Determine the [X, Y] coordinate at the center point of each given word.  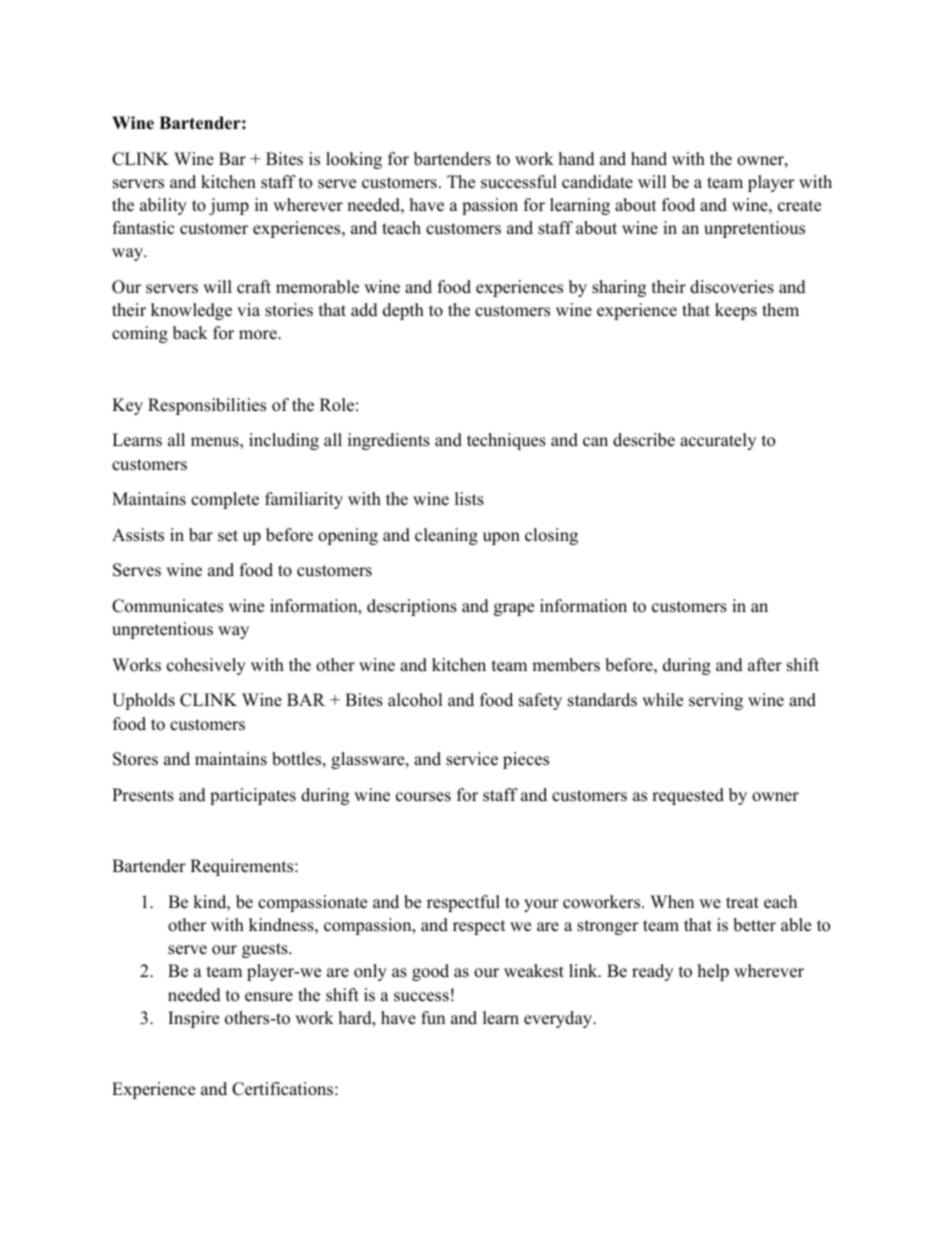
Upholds [143, 701]
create [799, 206]
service [472, 759]
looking [354, 160]
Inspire [193, 1019]
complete [225, 500]
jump [229, 206]
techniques [506, 441]
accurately [718, 441]
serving [716, 701]
